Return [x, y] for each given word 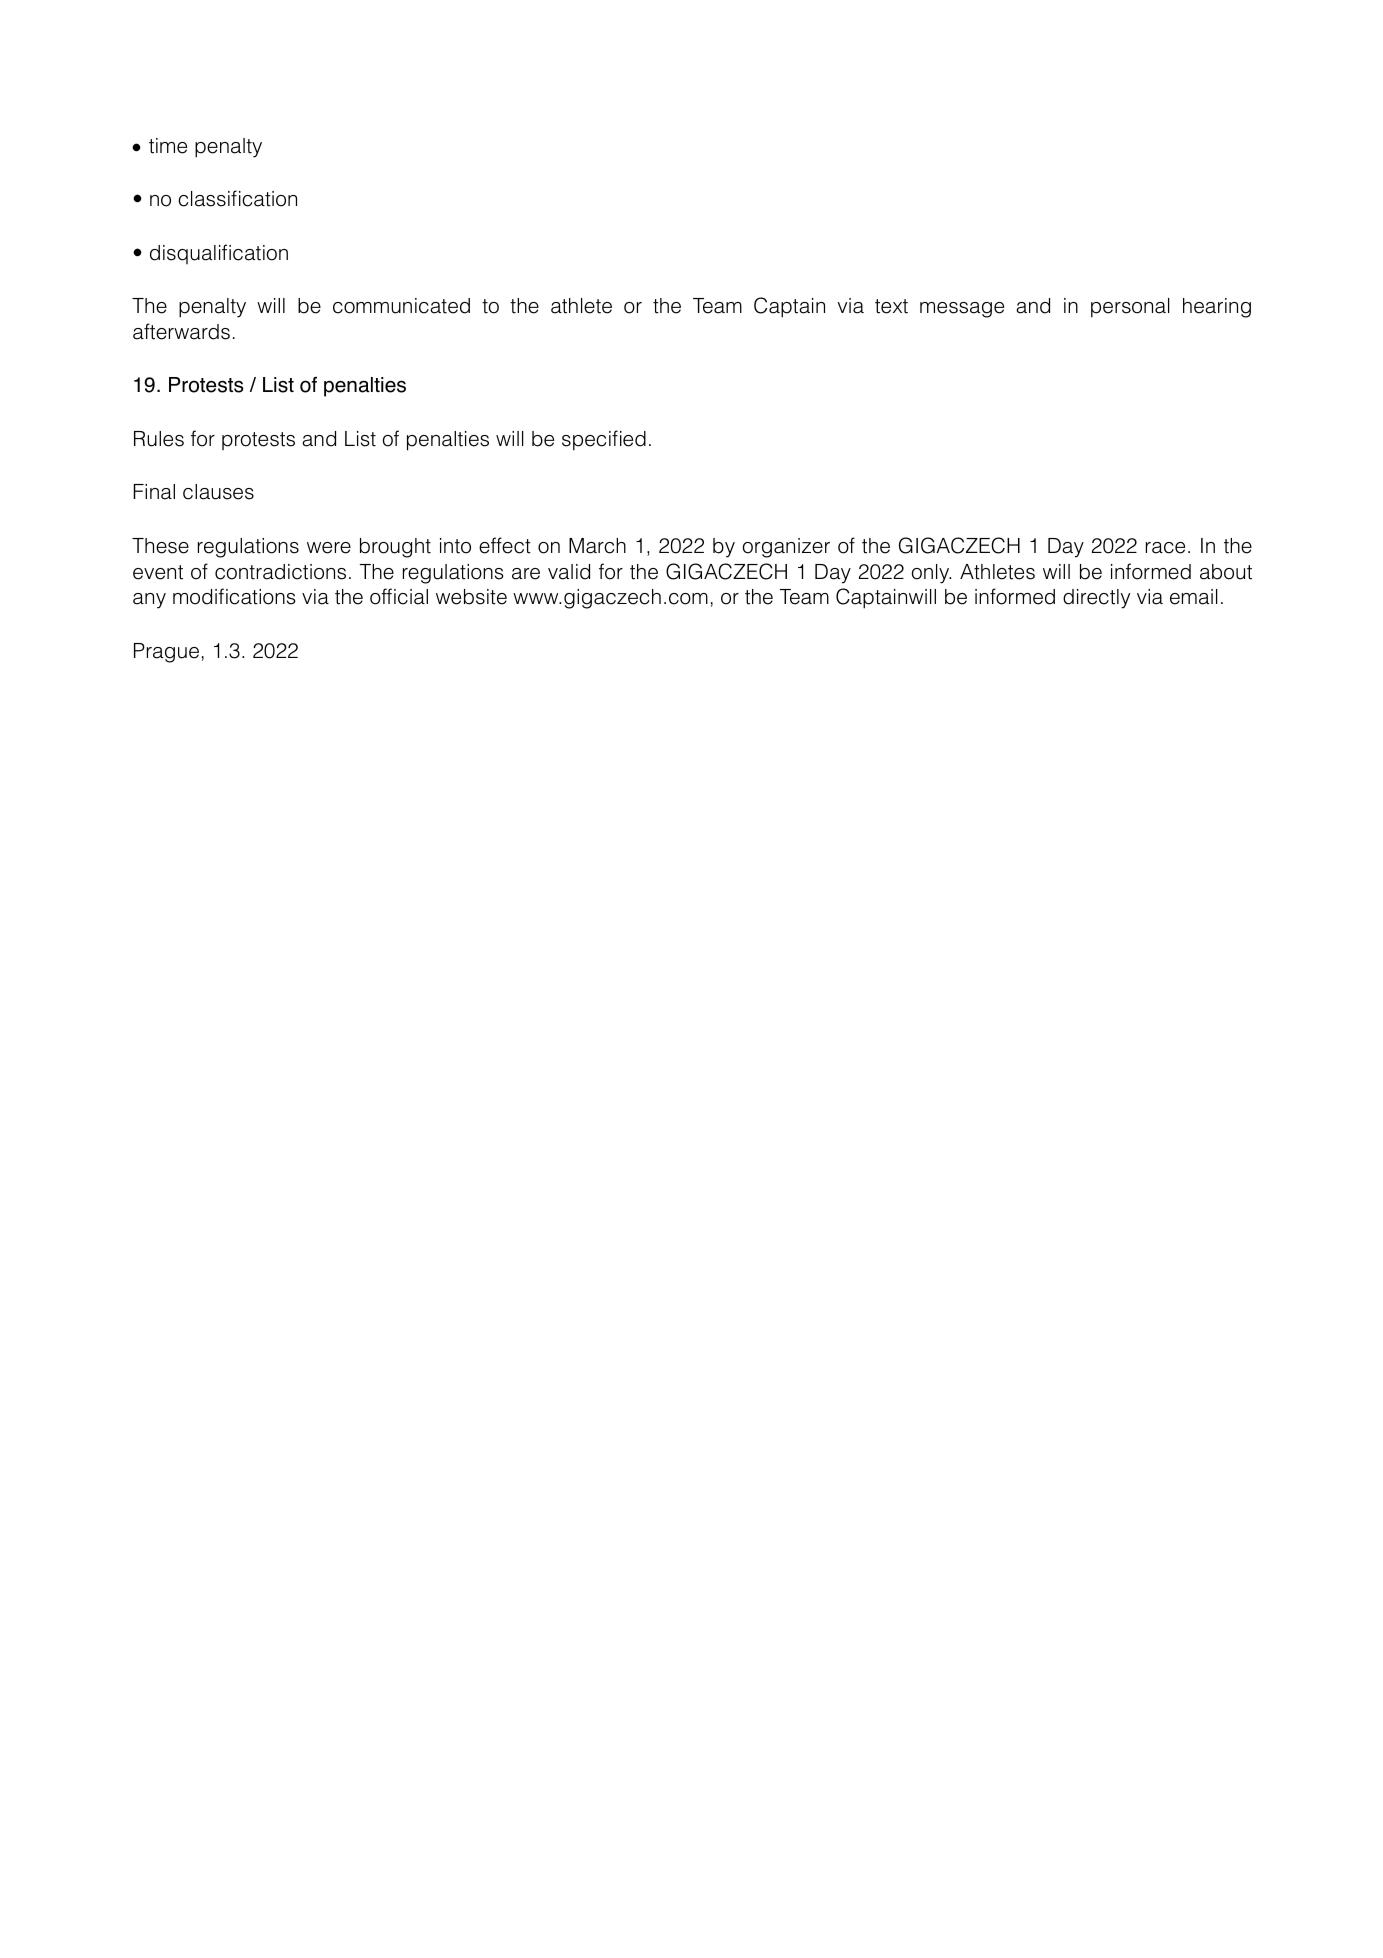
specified [604, 440]
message [962, 310]
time [168, 146]
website [471, 597]
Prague [166, 653]
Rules [159, 439]
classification [237, 198]
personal [1130, 308]
